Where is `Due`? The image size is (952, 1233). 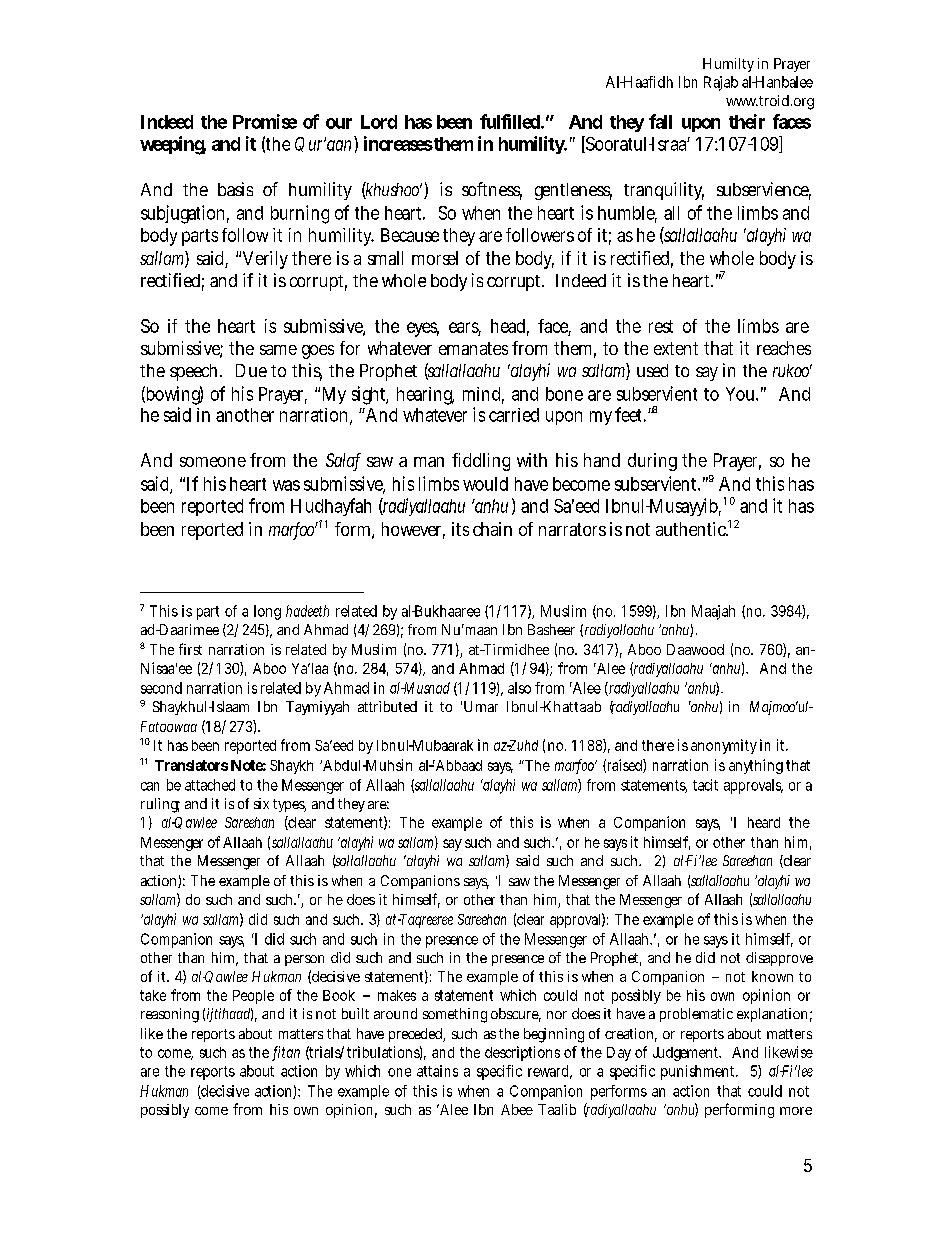 Due is located at coordinates (251, 370).
